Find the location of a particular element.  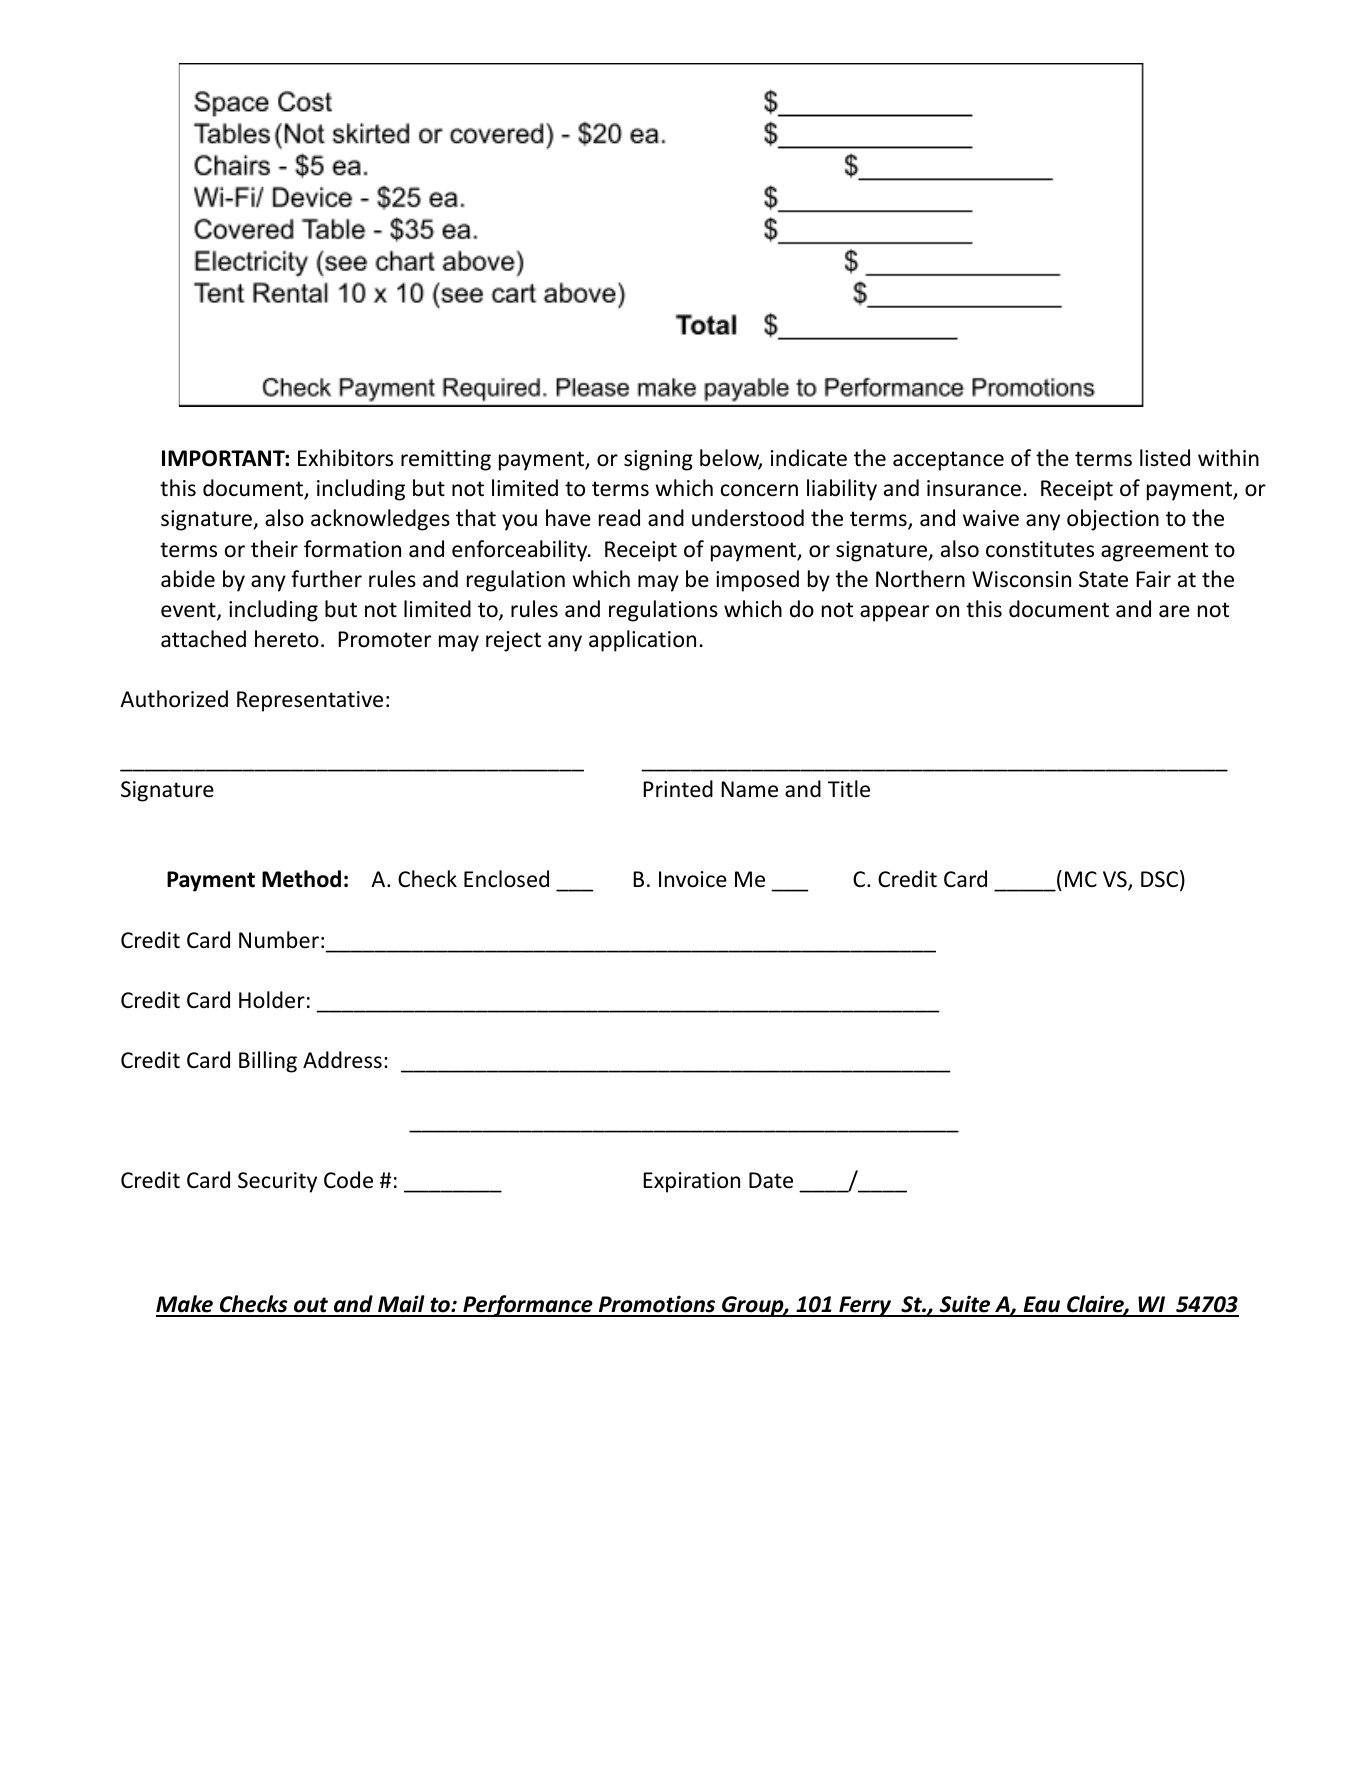

DSC is located at coordinates (1159, 879).
